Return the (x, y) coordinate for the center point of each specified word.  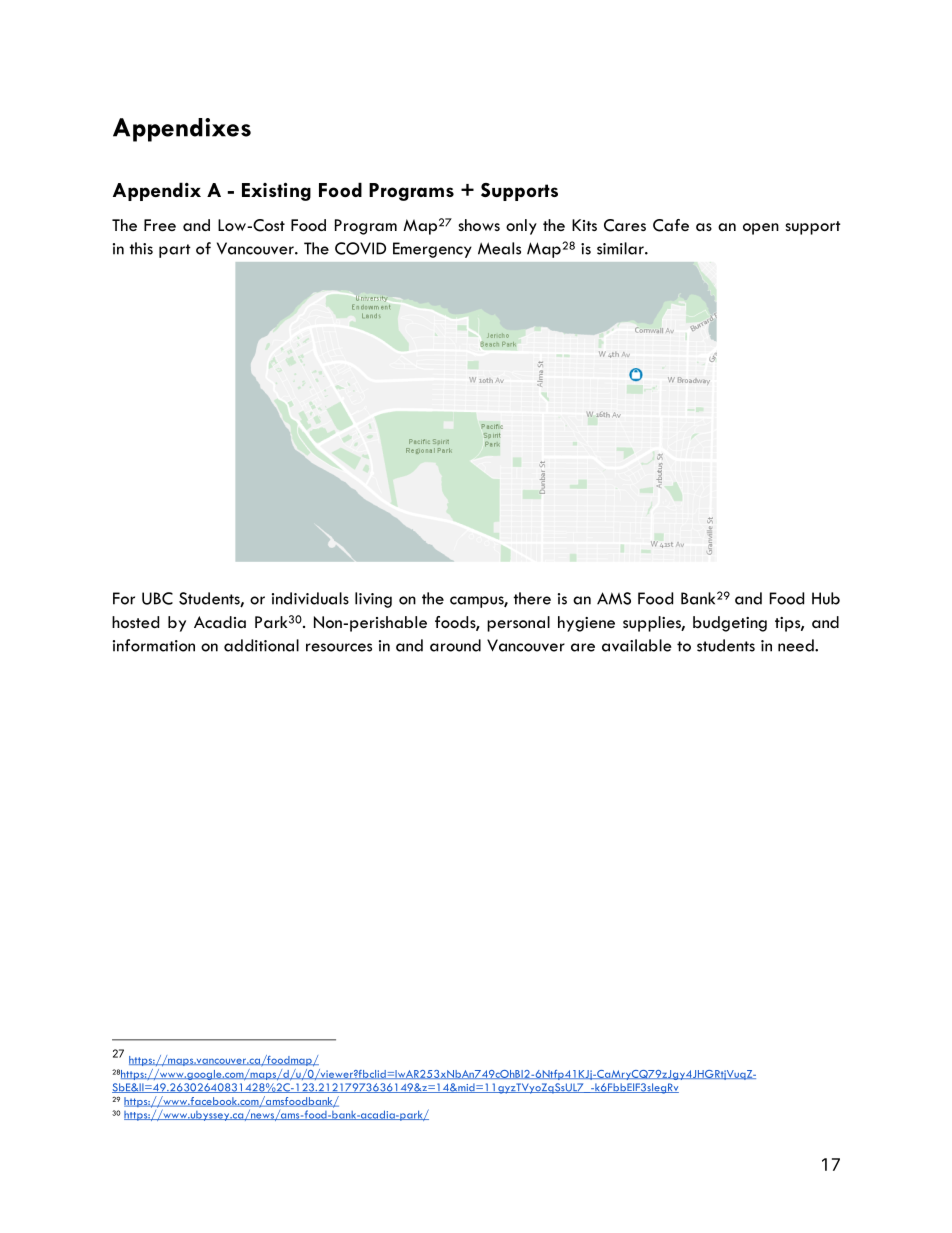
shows (479, 225)
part (175, 251)
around (455, 645)
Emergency (432, 250)
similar (621, 248)
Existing (276, 192)
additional (261, 645)
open (761, 229)
